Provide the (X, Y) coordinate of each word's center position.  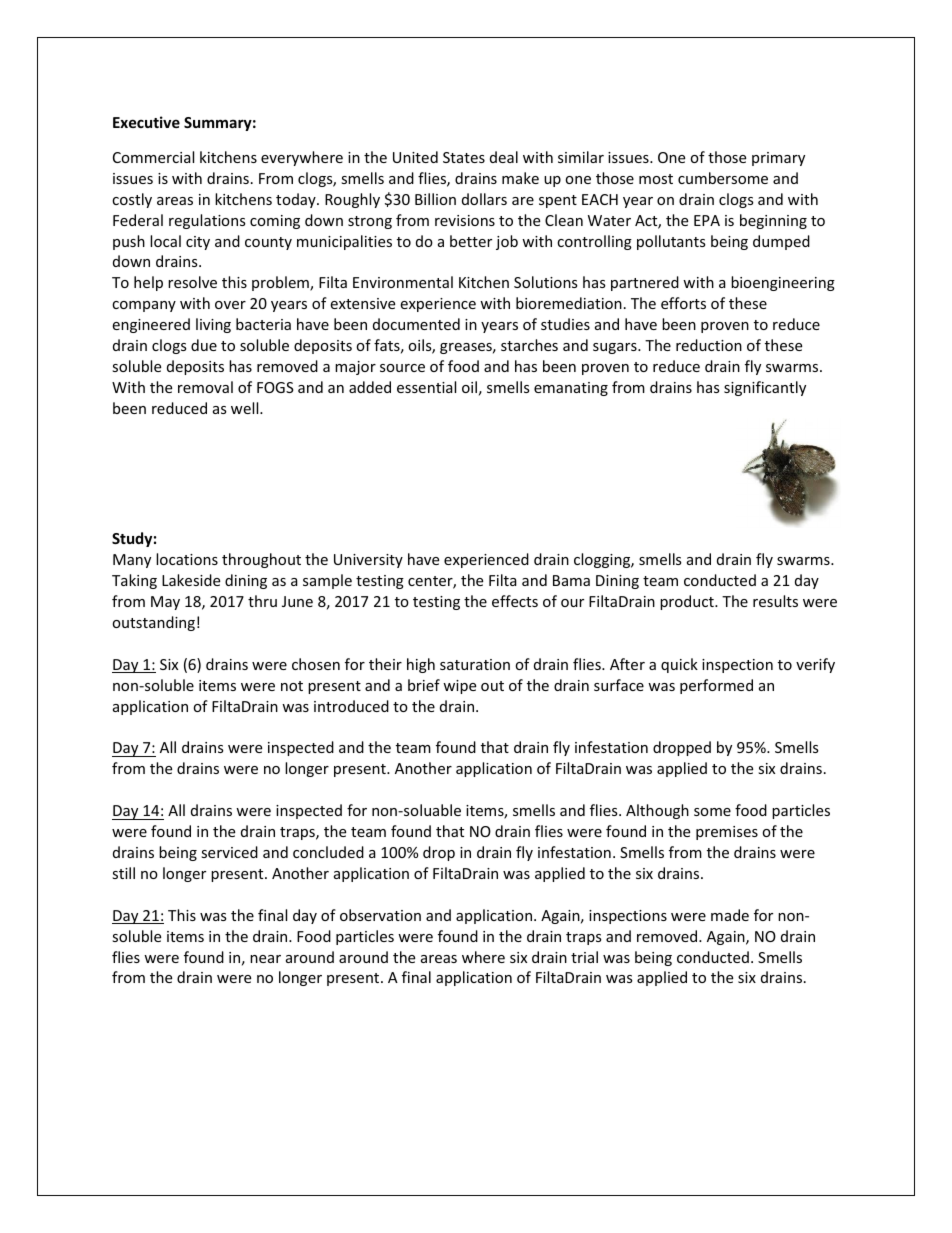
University (368, 561)
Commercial (153, 157)
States (464, 157)
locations (187, 559)
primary (778, 159)
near (265, 959)
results (775, 601)
